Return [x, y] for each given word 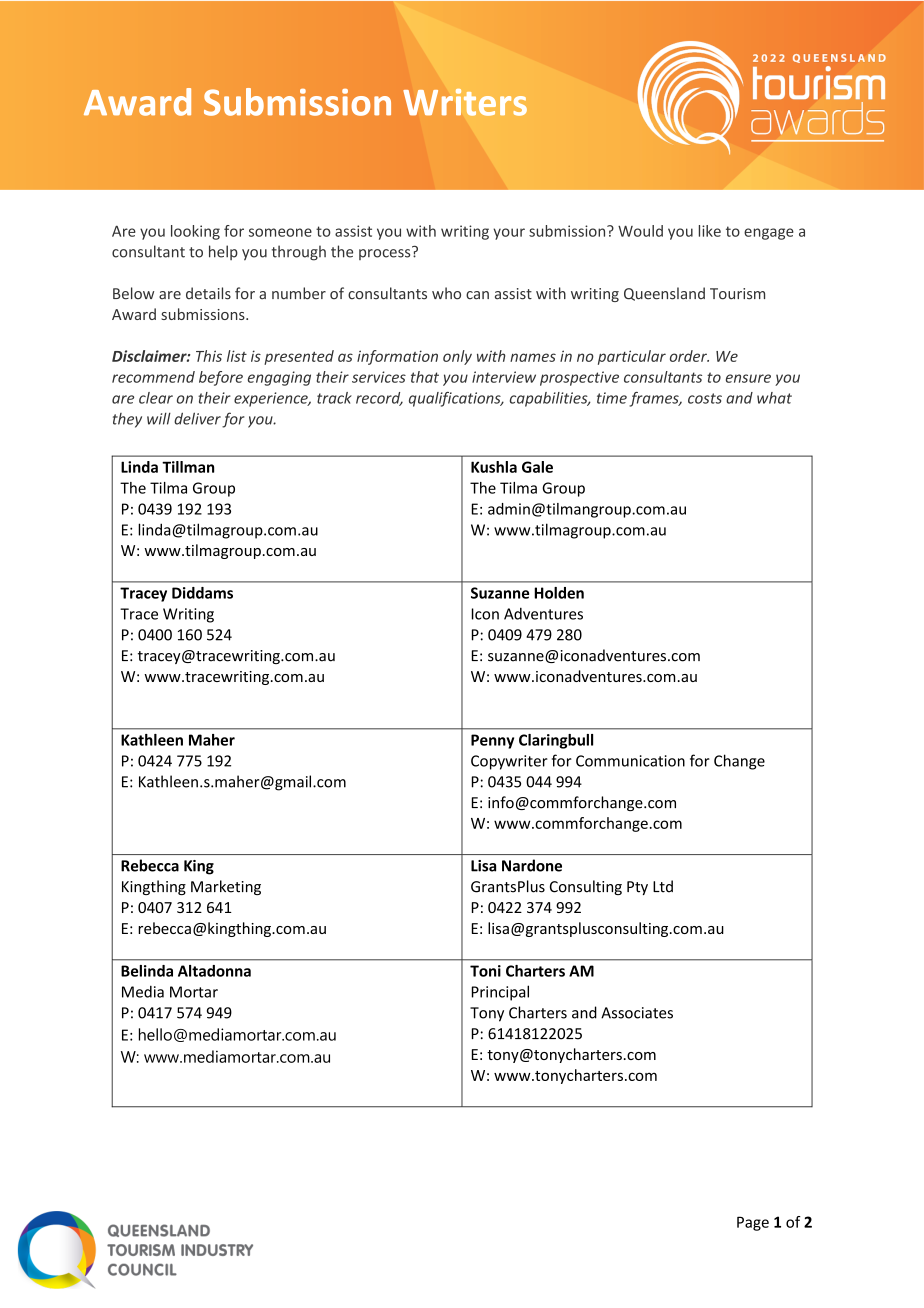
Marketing [226, 887]
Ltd [663, 886]
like [710, 231]
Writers [465, 102]
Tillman [188, 467]
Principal [500, 993]
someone [280, 232]
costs [705, 398]
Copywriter [509, 762]
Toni [485, 971]
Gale [537, 467]
